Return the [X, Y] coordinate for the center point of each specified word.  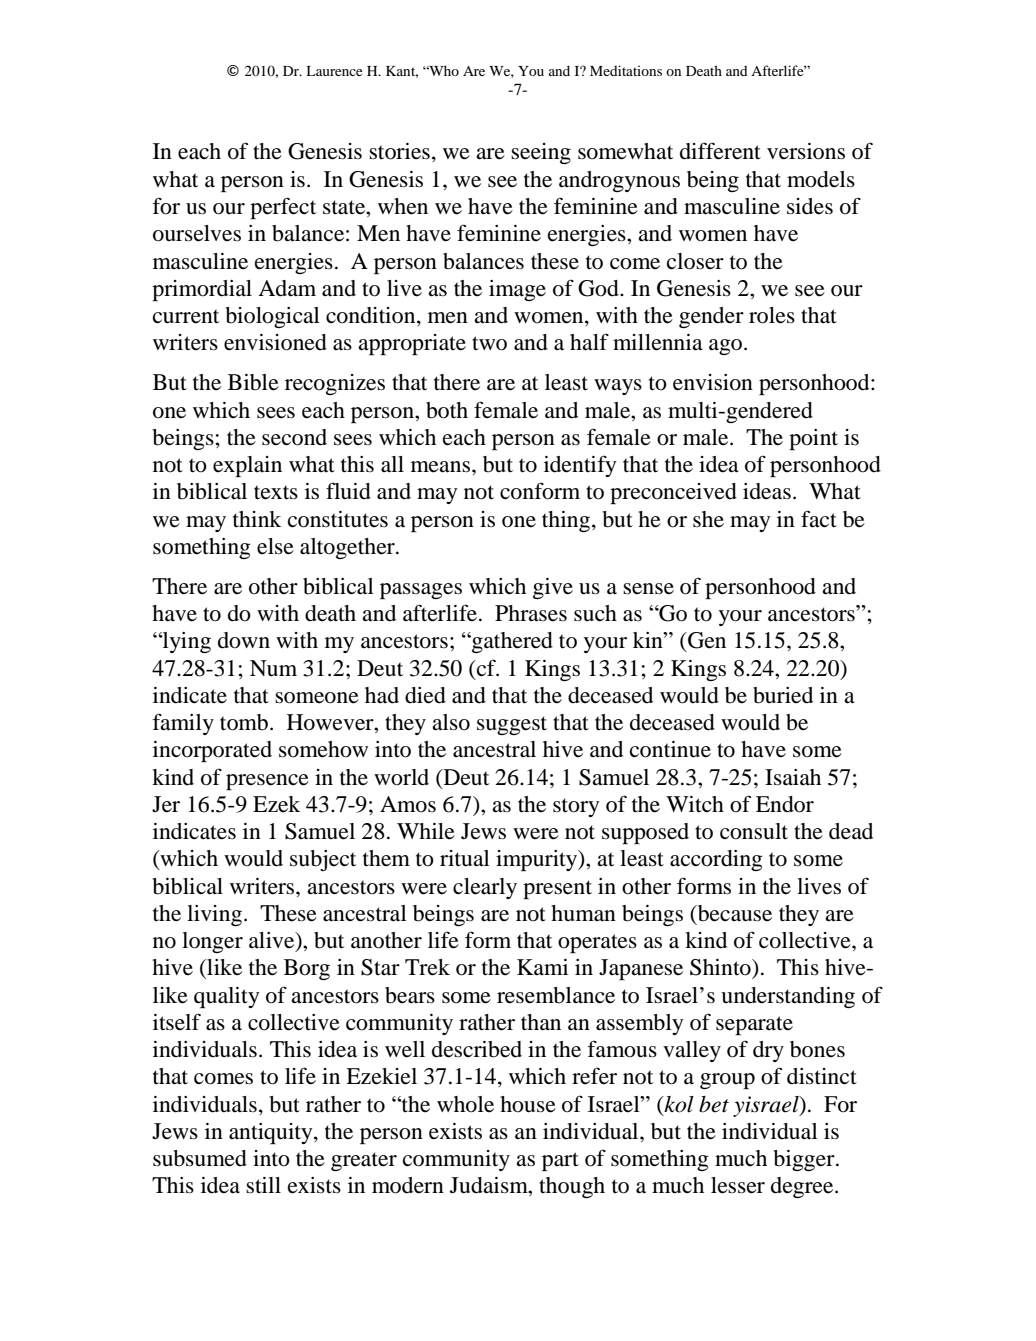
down [244, 640]
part [560, 1161]
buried [783, 695]
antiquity [272, 1133]
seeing [541, 153]
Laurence [334, 71]
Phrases [531, 613]
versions [806, 151]
